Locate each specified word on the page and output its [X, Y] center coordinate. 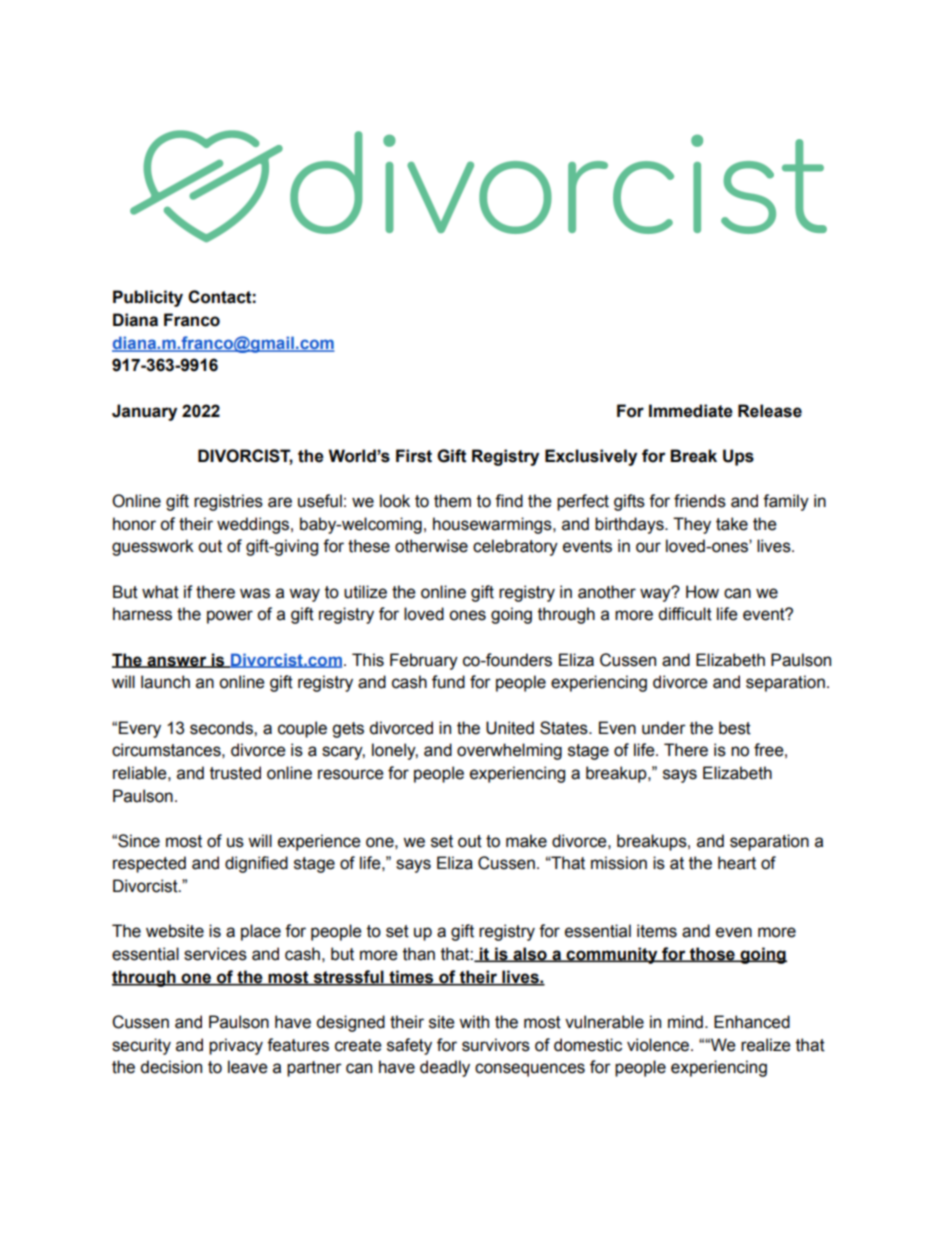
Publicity [148, 298]
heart [737, 863]
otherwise [431, 546]
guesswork [153, 547]
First [414, 456]
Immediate [691, 411]
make [526, 841]
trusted [235, 773]
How [702, 592]
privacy [236, 1046]
